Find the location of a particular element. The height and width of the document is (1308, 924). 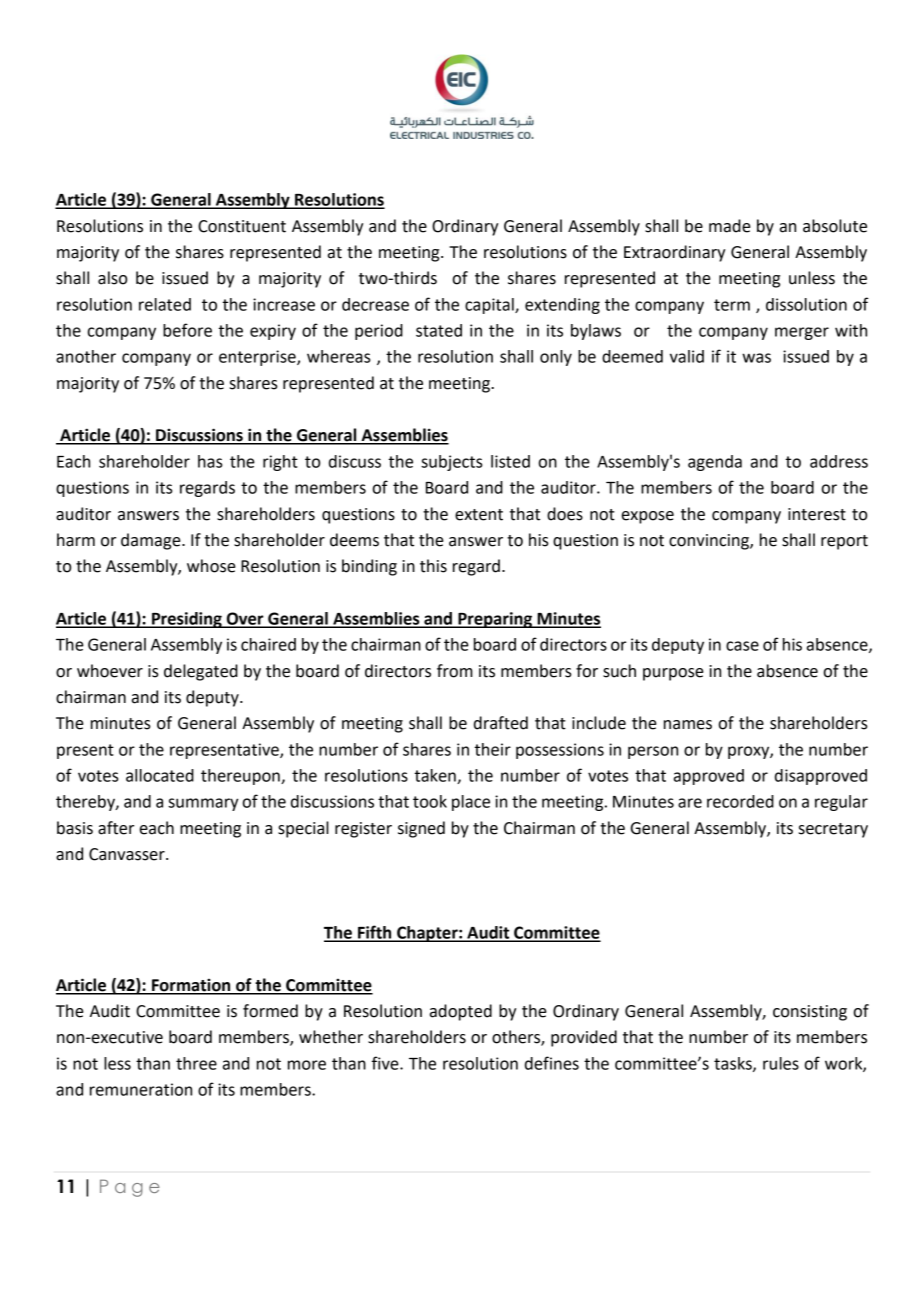

rules is located at coordinates (781, 1063).
